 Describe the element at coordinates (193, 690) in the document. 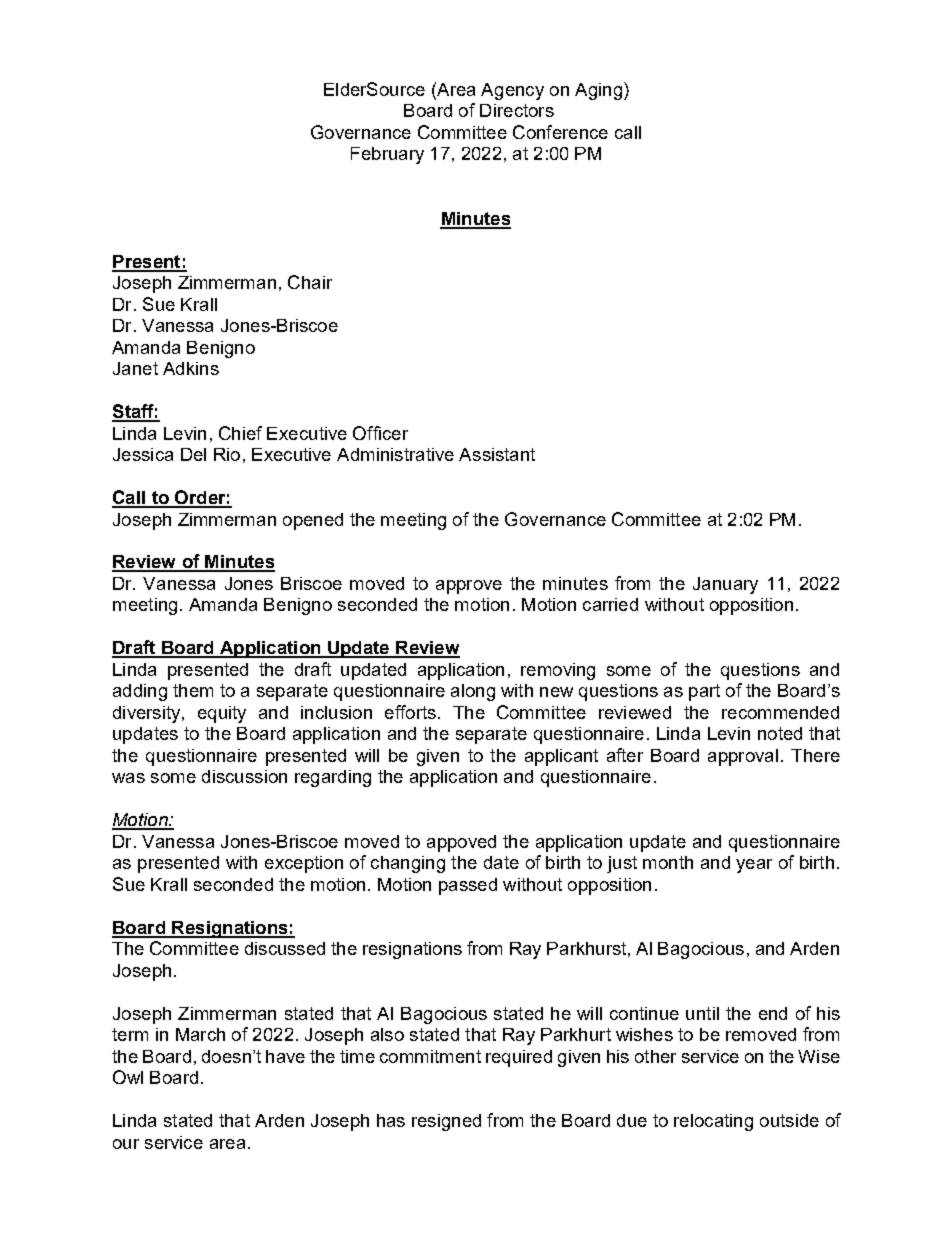

I see `them` at that location.
